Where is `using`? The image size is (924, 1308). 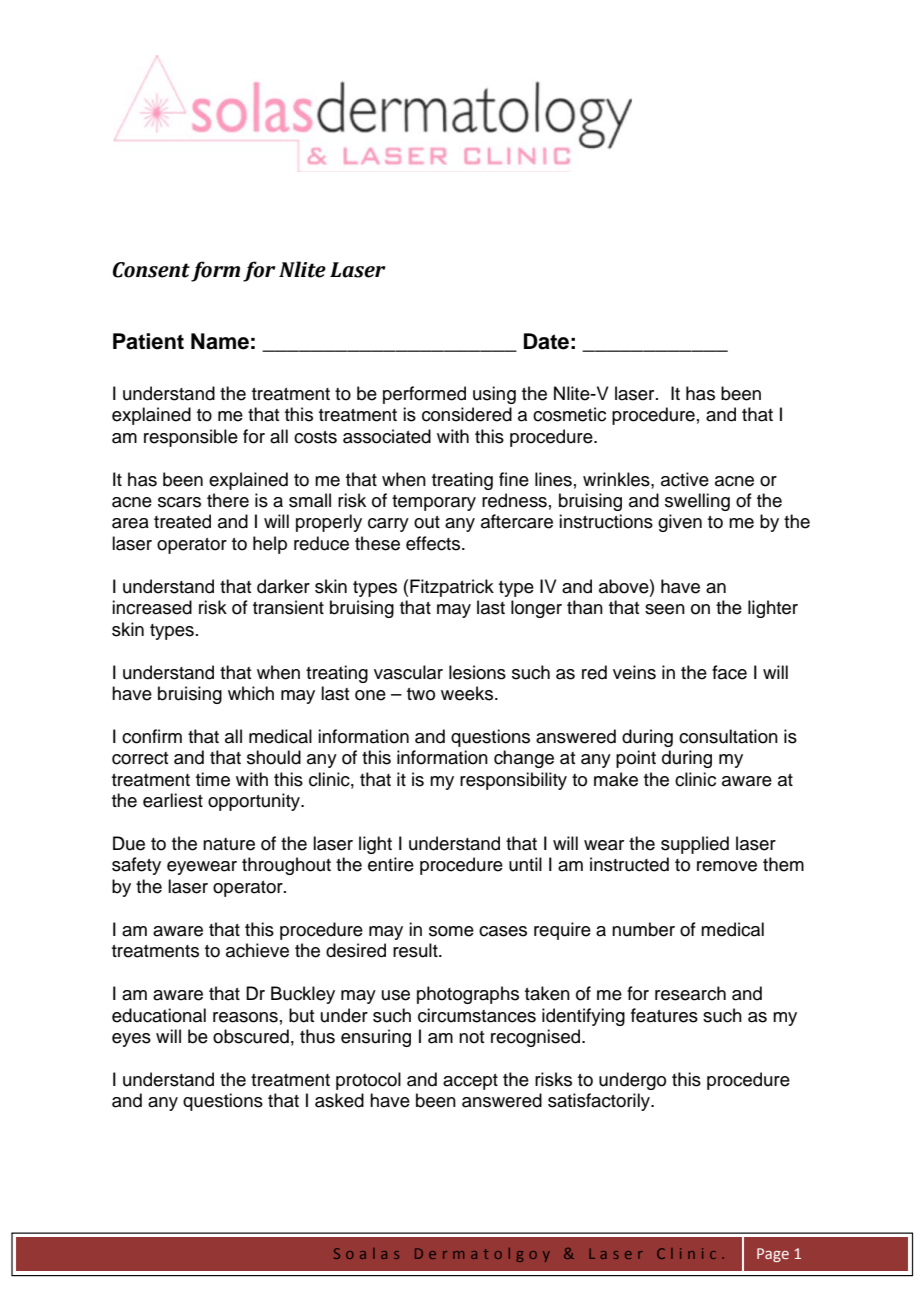
using is located at coordinates (494, 395).
